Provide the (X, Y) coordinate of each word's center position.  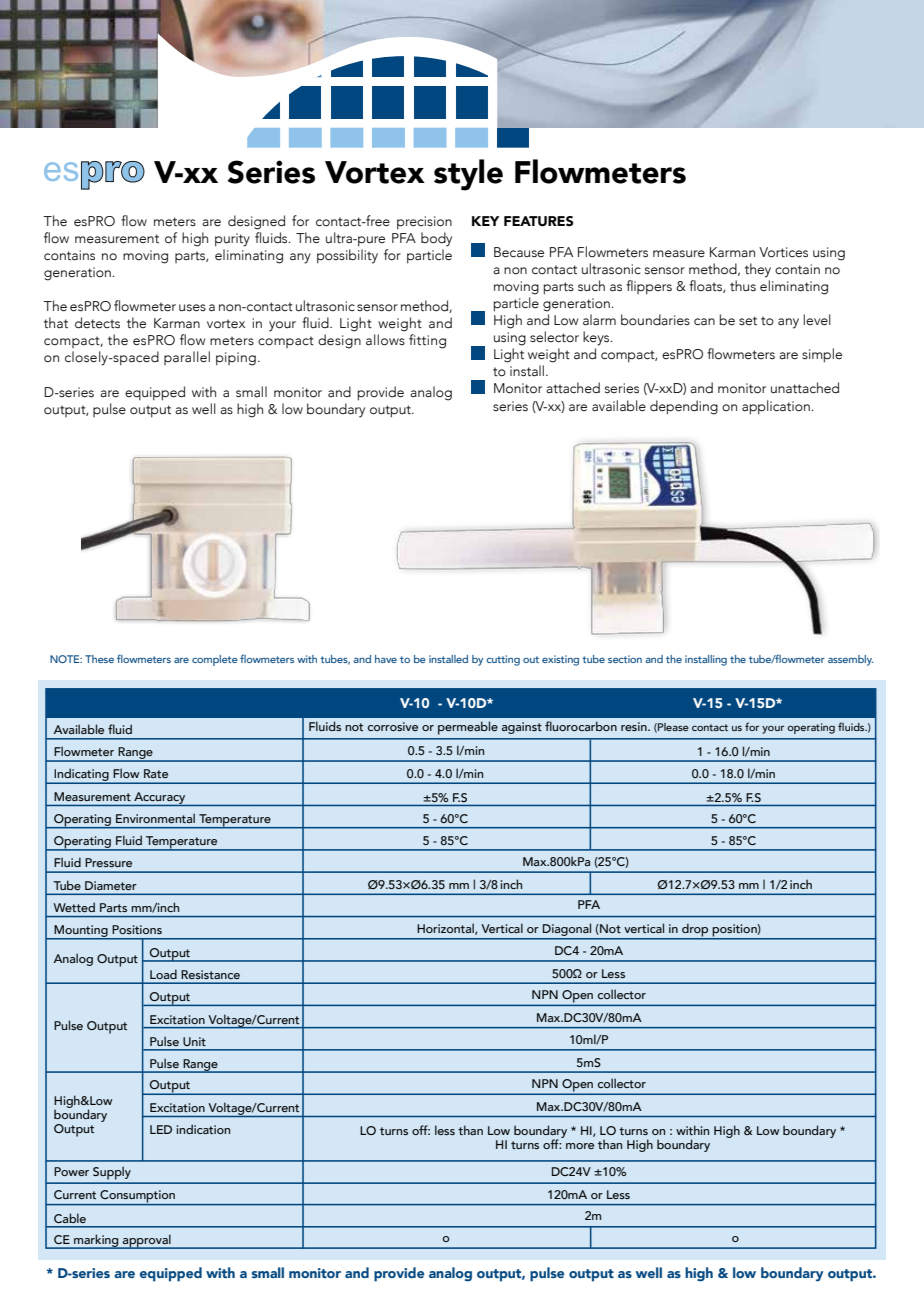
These (99, 659)
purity (232, 240)
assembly (850, 660)
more (580, 1146)
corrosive (393, 726)
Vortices (783, 252)
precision (424, 223)
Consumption (137, 1197)
